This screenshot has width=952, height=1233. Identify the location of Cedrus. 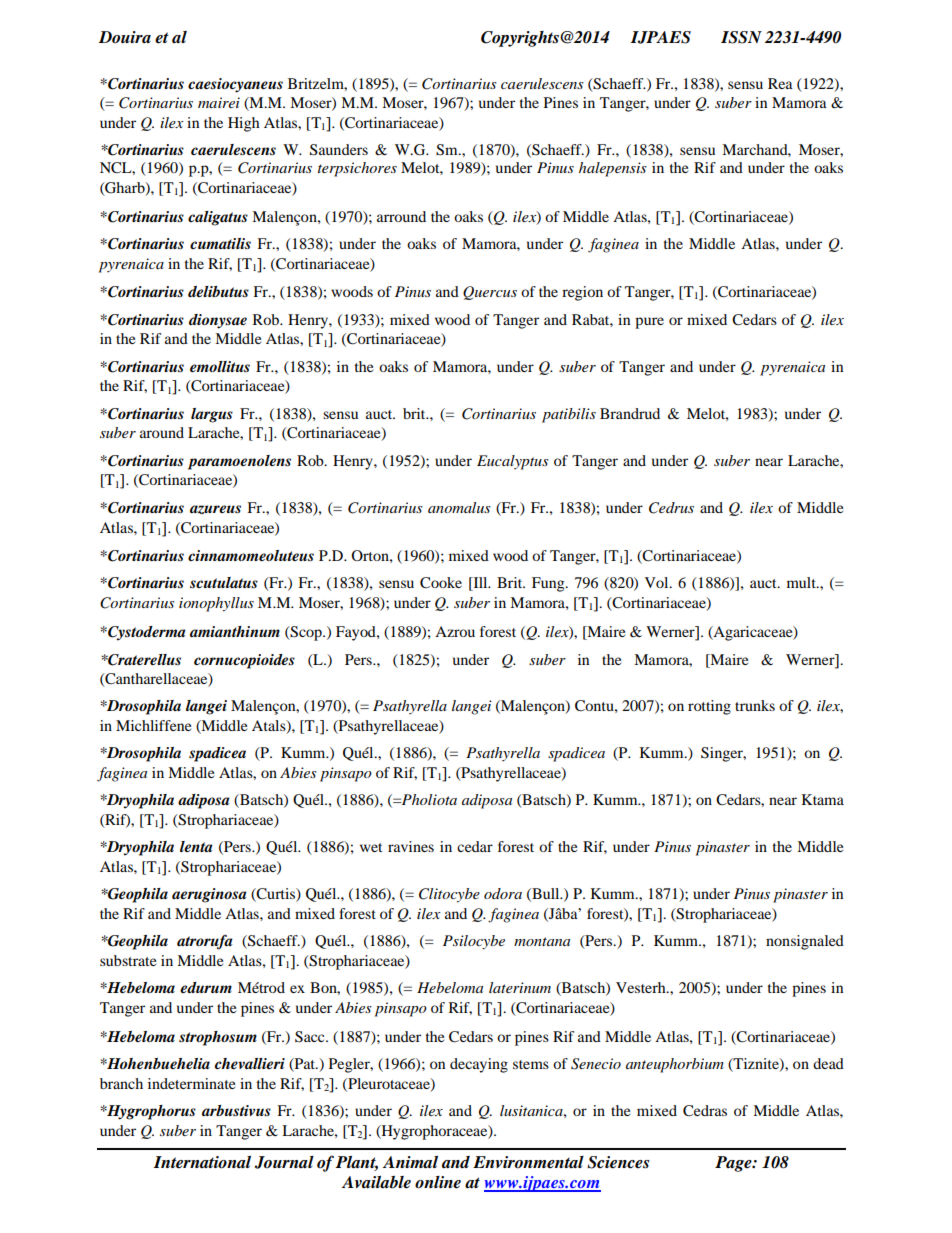
(671, 508).
